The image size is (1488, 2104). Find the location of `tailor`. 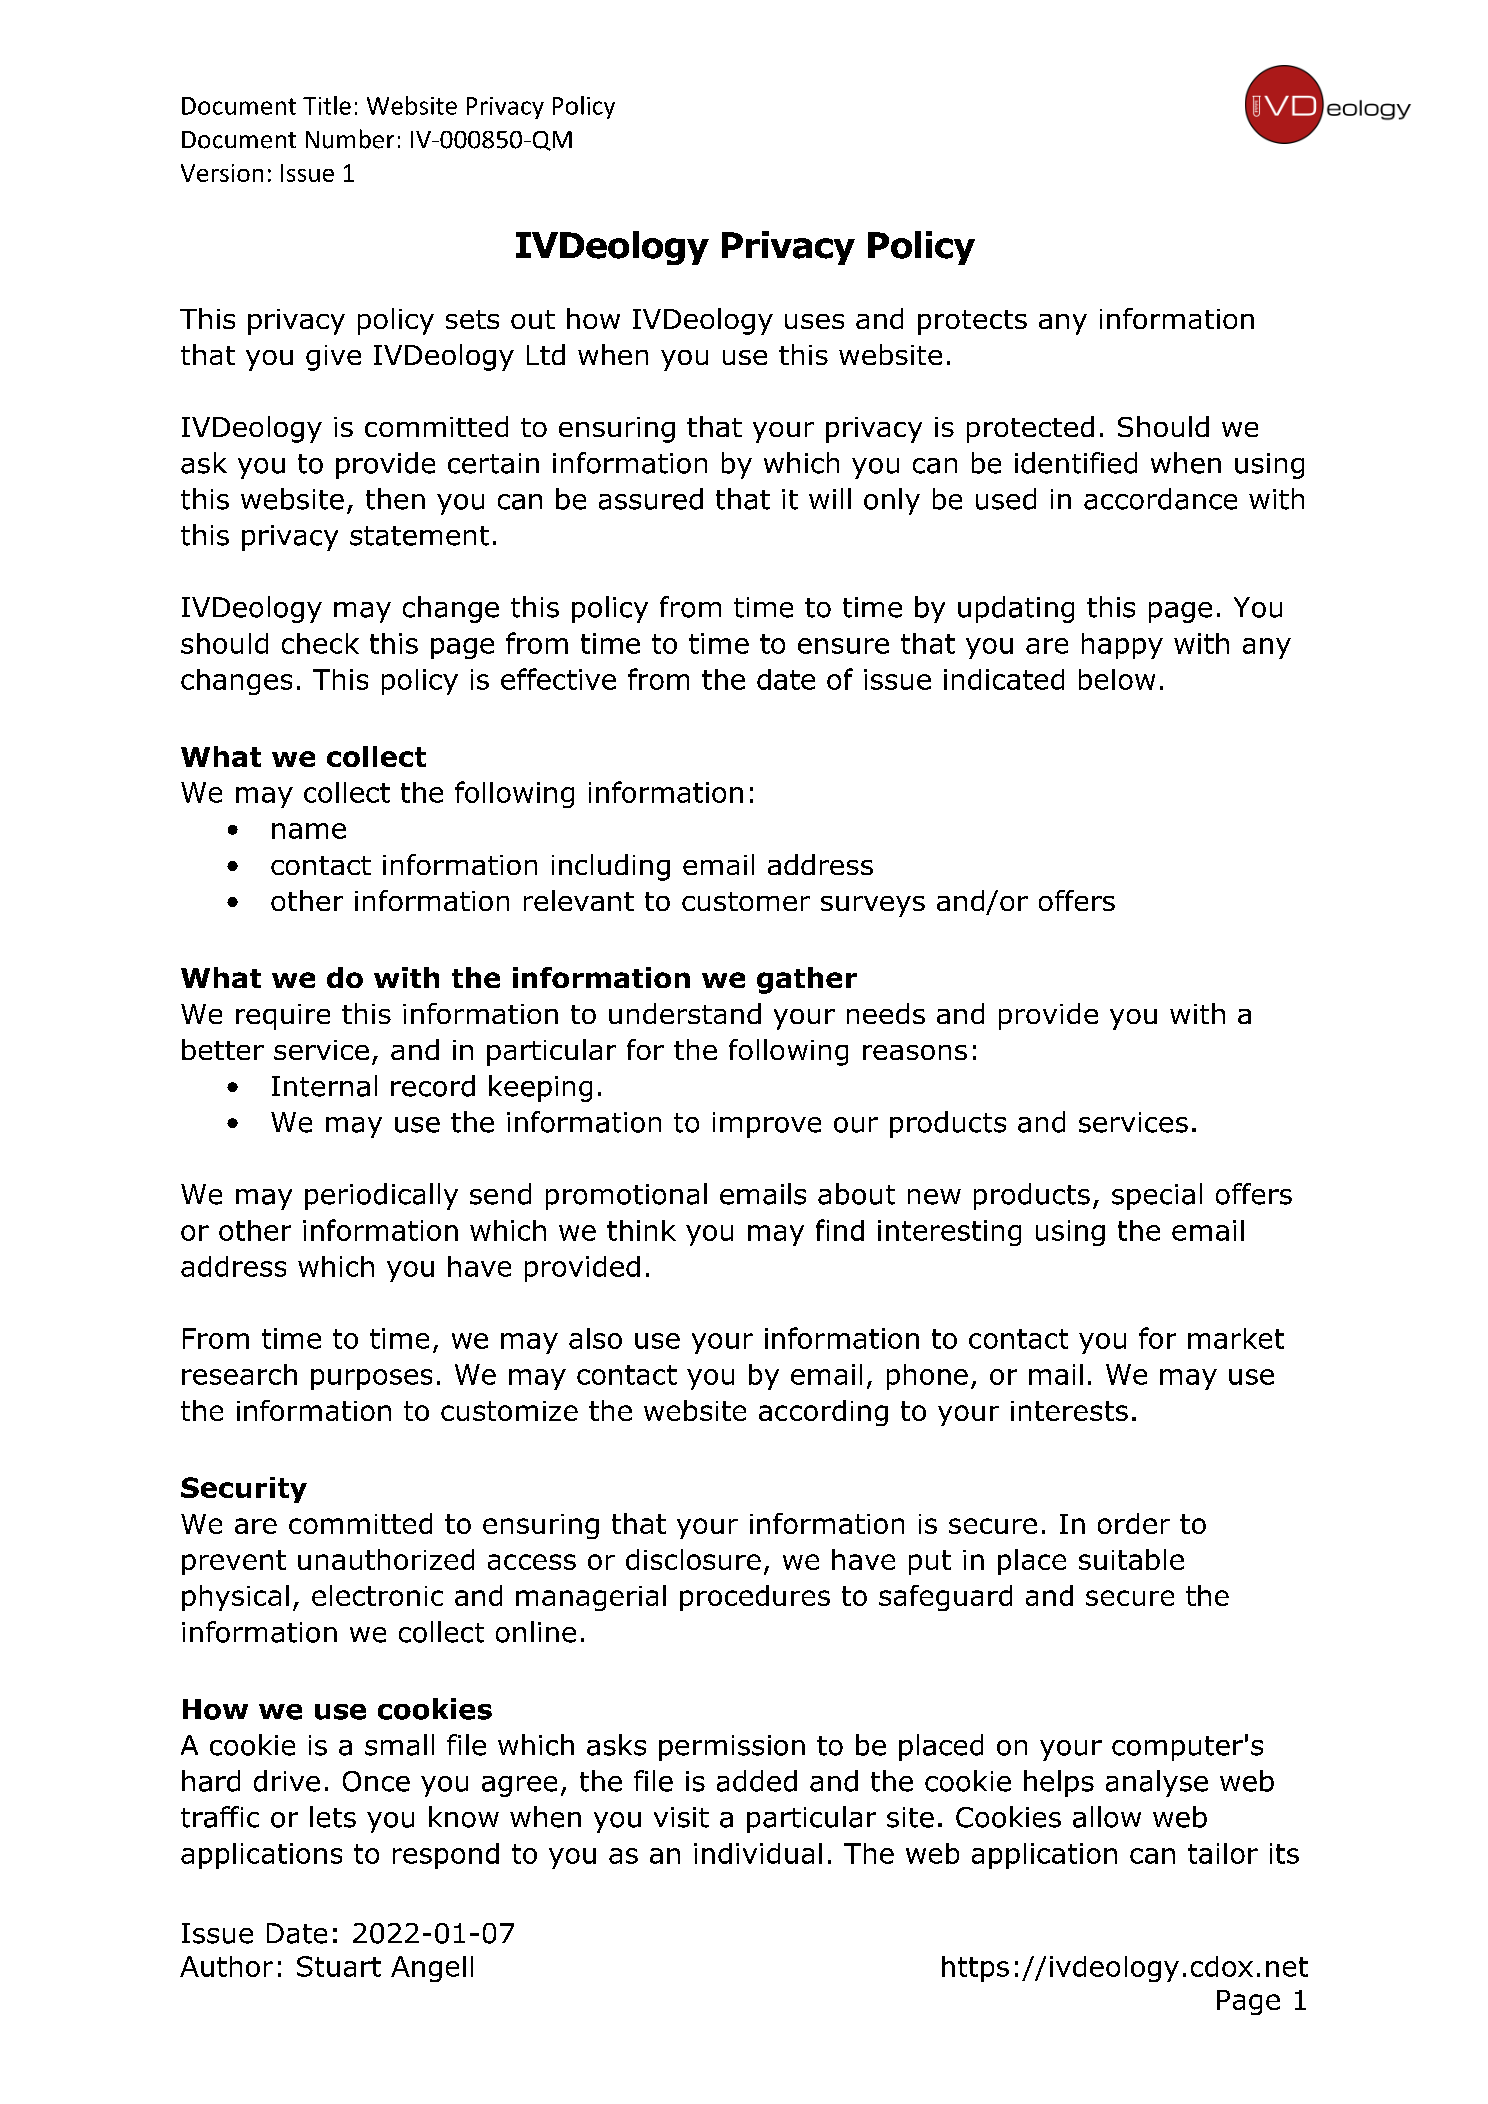

tailor is located at coordinates (1223, 1853).
